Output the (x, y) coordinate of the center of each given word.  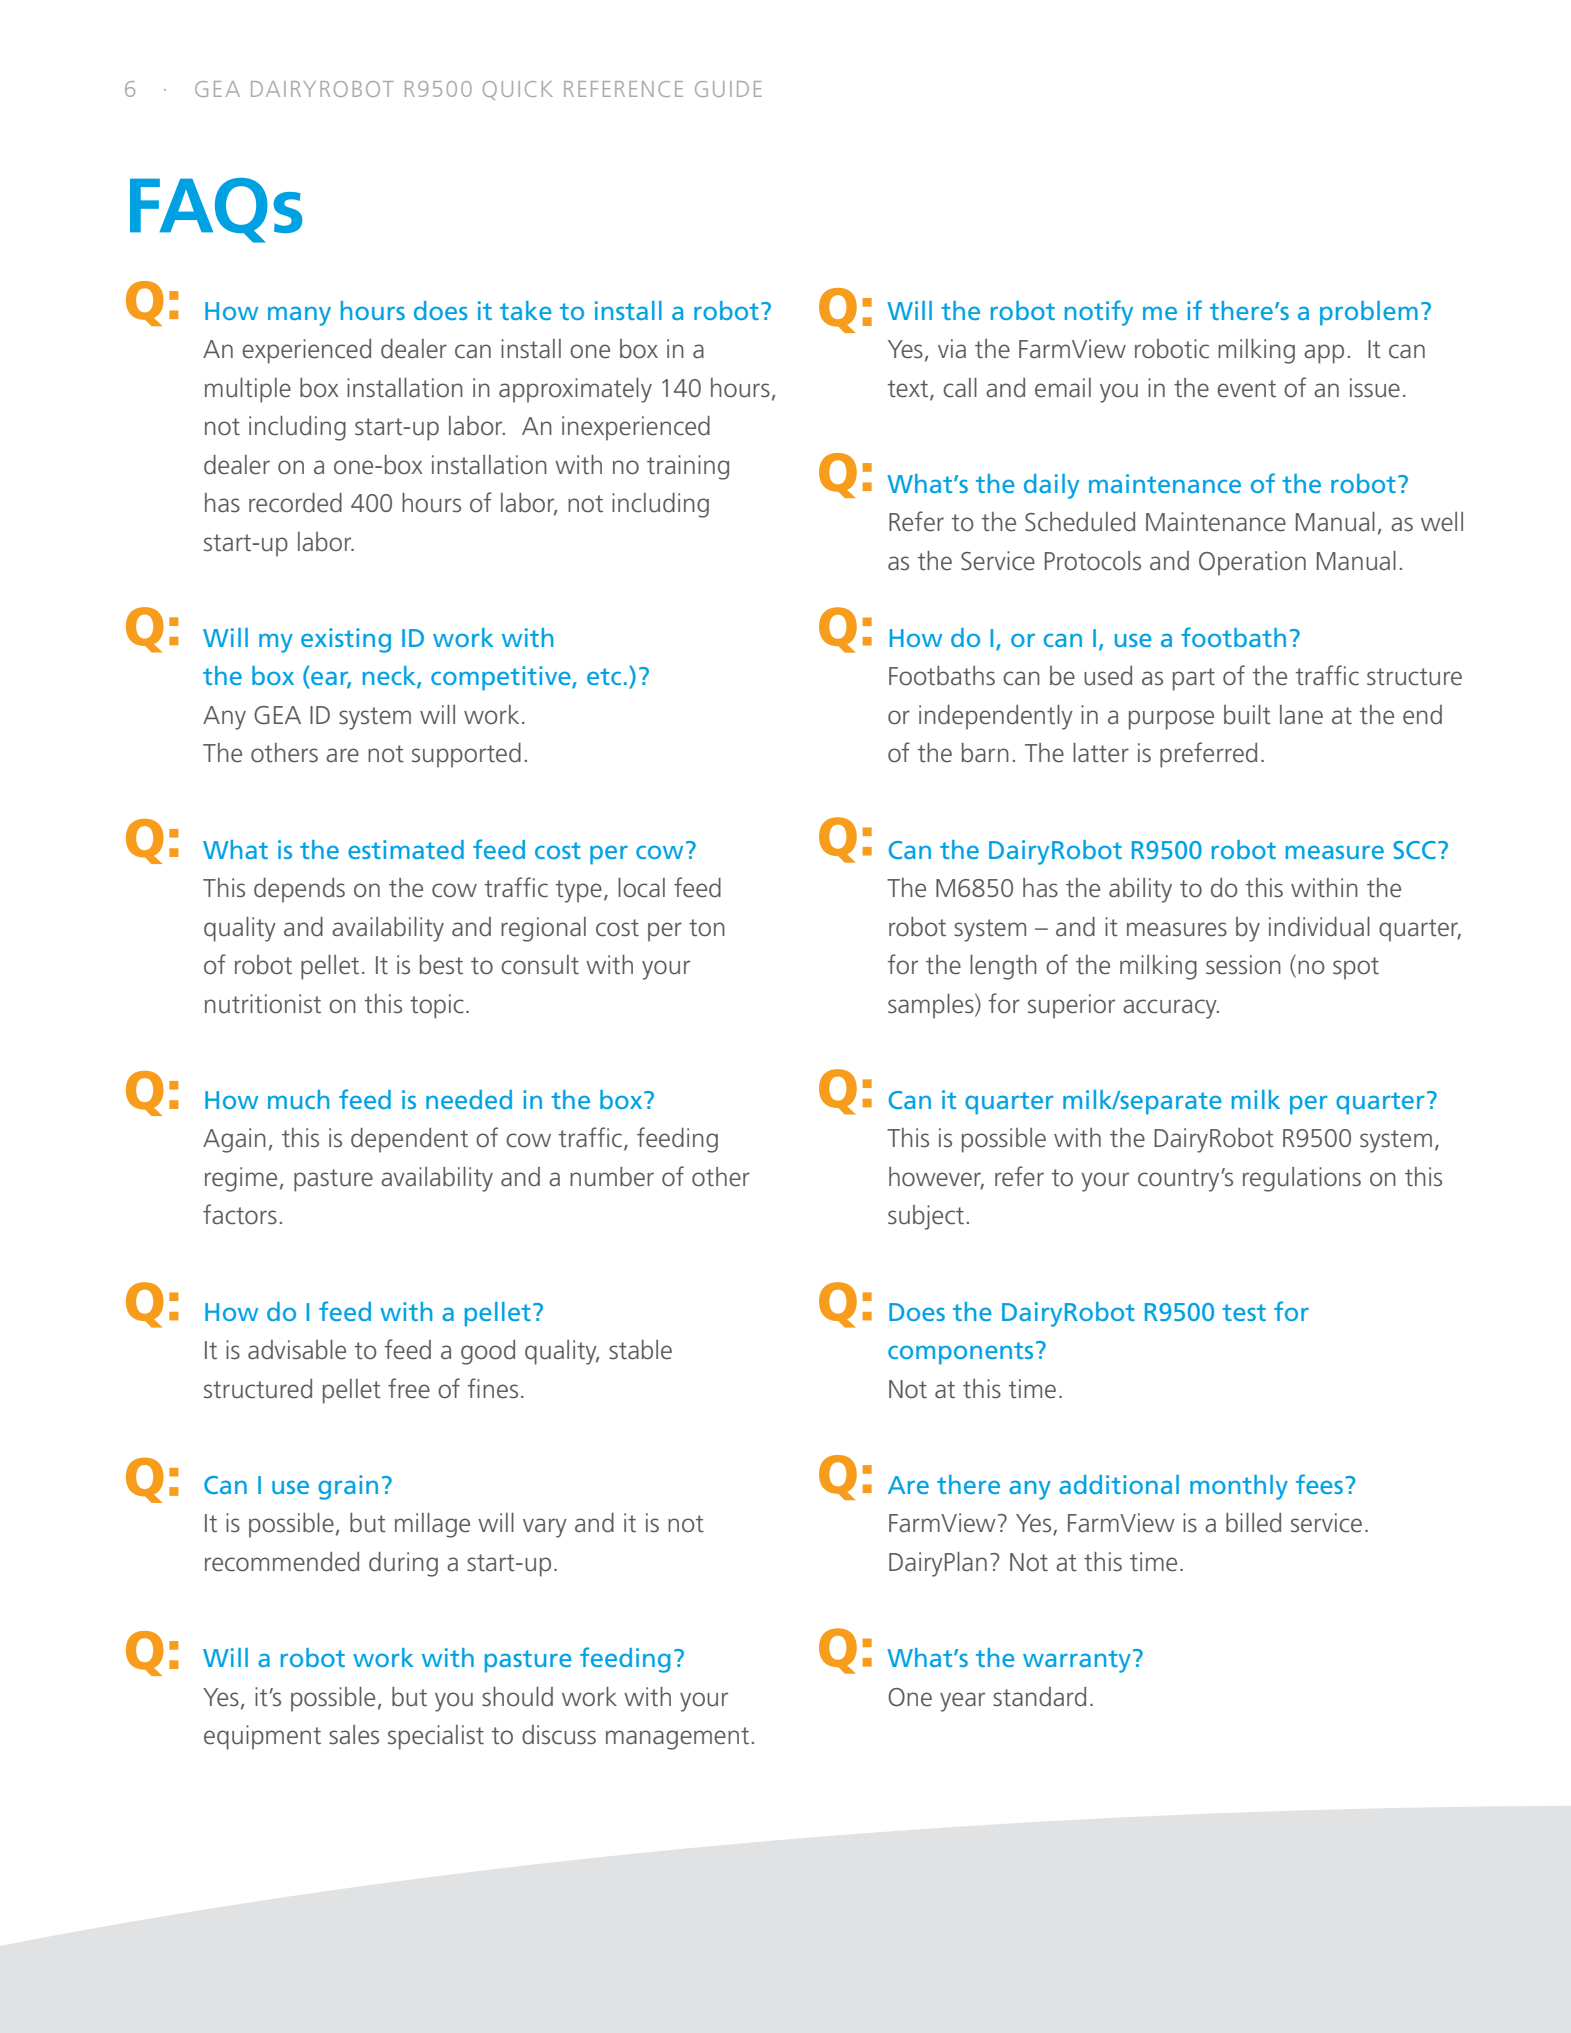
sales (354, 1735)
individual (1319, 927)
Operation (1252, 563)
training (688, 467)
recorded (295, 503)
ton (707, 928)
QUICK (518, 90)
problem (1369, 313)
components (960, 1353)
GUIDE (728, 89)
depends (299, 890)
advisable (297, 1350)
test (1244, 1312)
